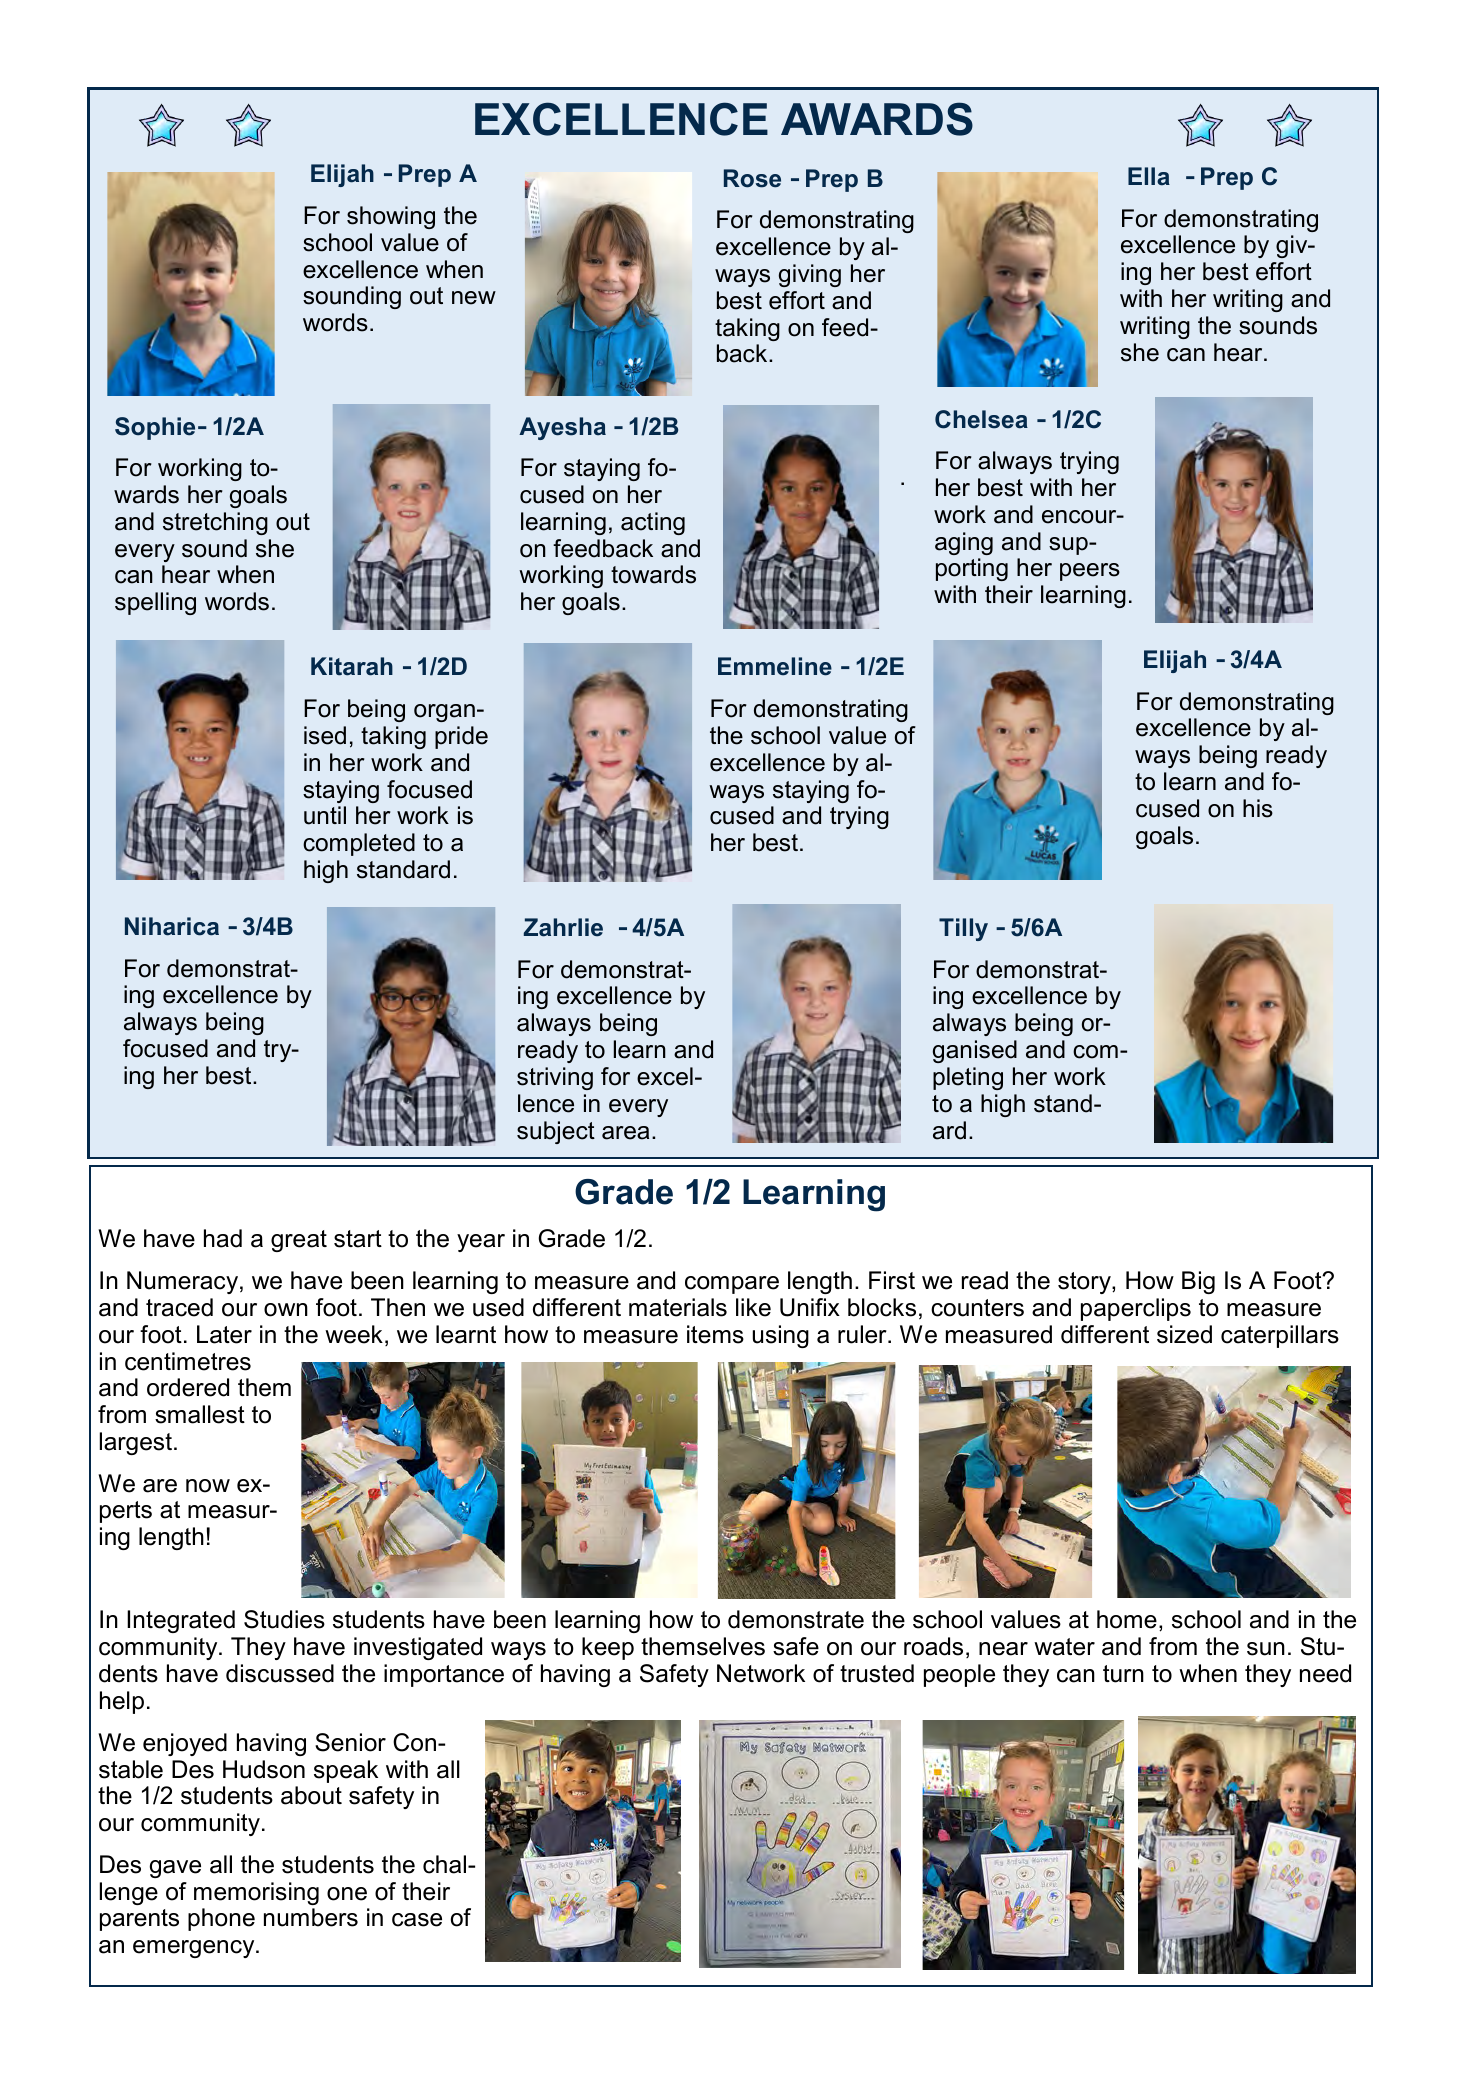 This page has width=1467, height=2075. Describe the element at coordinates (256, 1893) in the page. I see `memorising` at that location.
